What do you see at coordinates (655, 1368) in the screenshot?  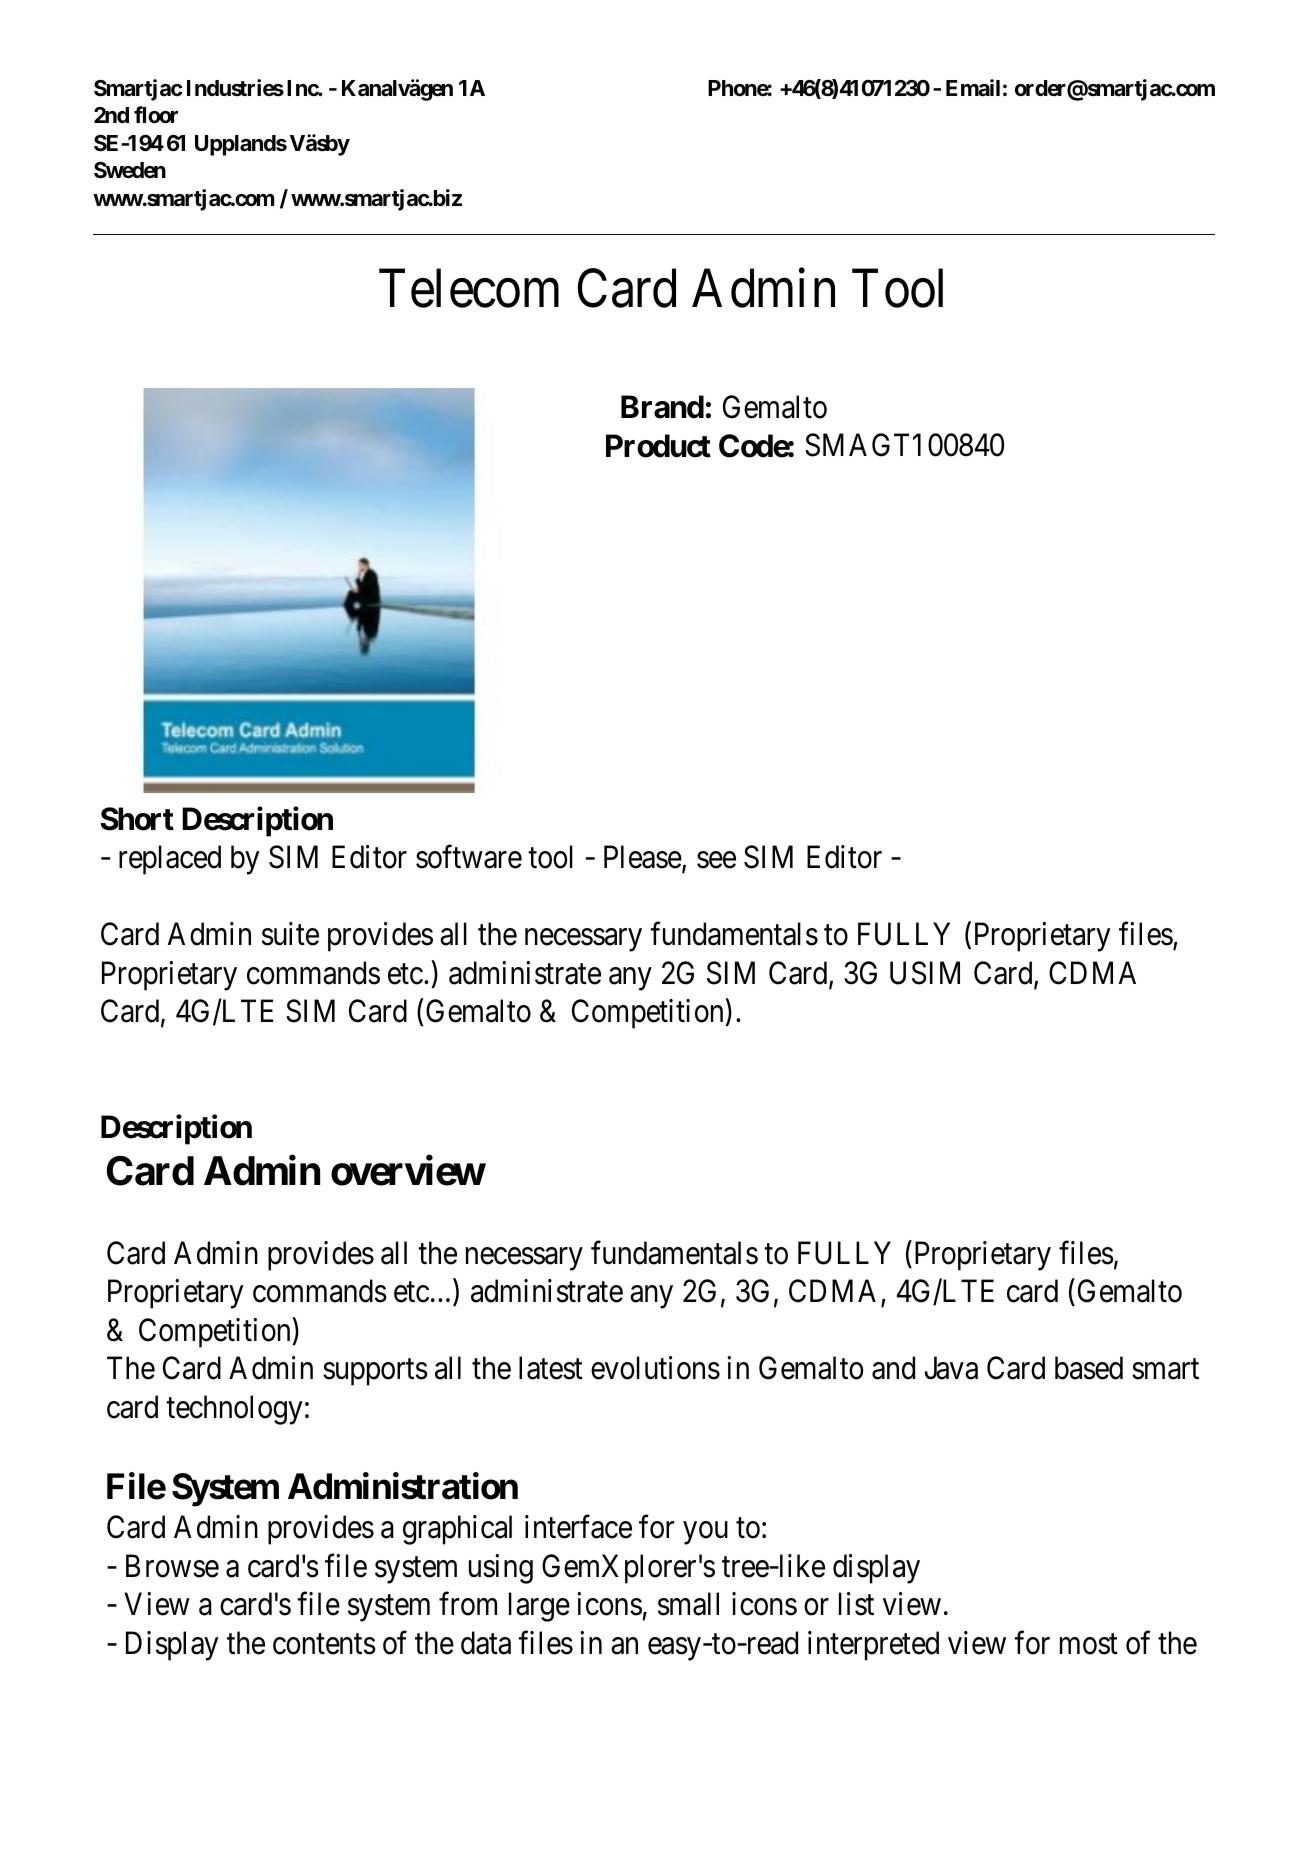 I see `evolutions` at bounding box center [655, 1368].
